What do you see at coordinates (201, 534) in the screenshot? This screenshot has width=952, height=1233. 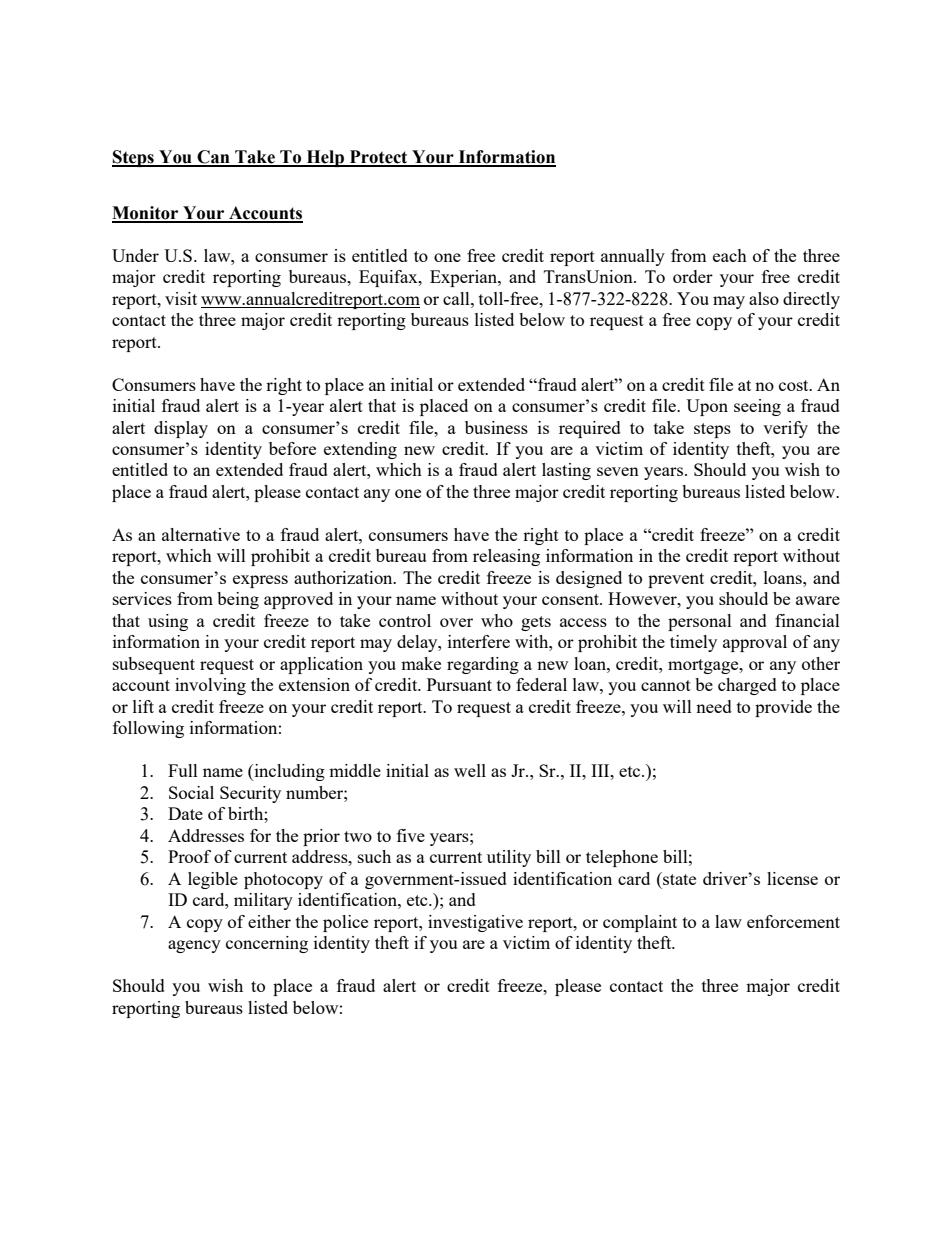 I see `alternative` at bounding box center [201, 534].
